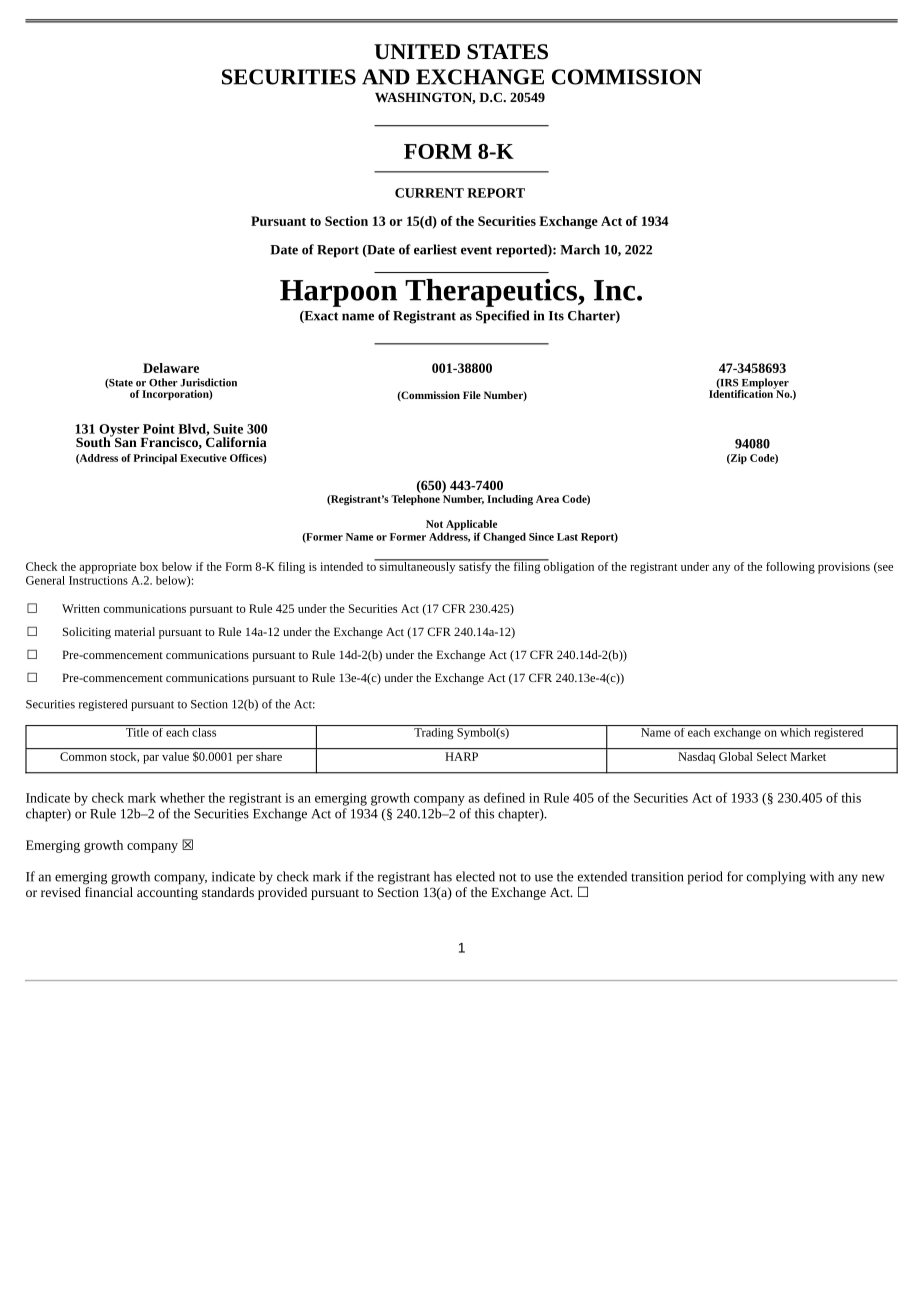  What do you see at coordinates (155, 459) in the screenshot?
I see `Principal` at bounding box center [155, 459].
